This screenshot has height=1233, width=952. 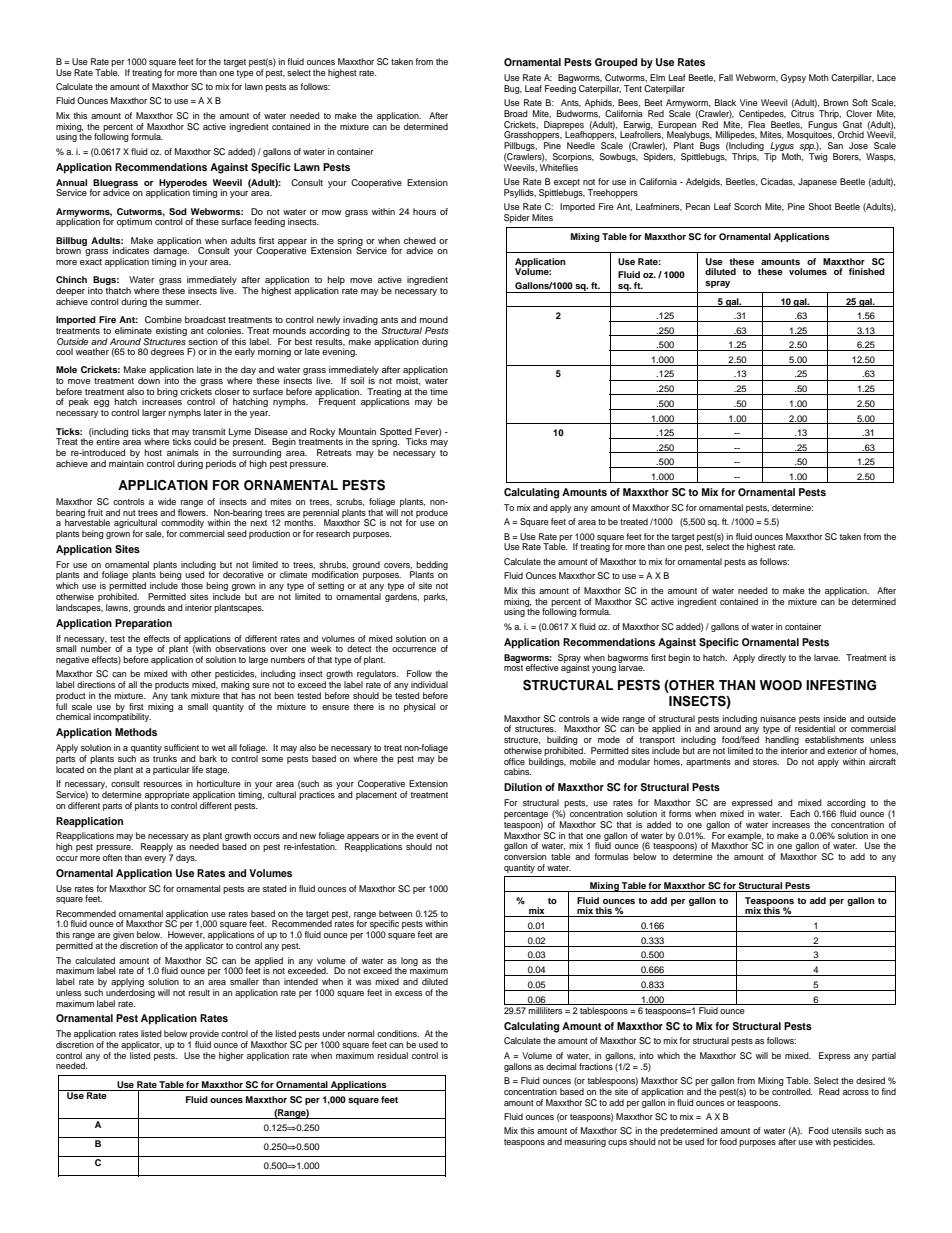 I want to click on Annual, so click(x=71, y=182).
